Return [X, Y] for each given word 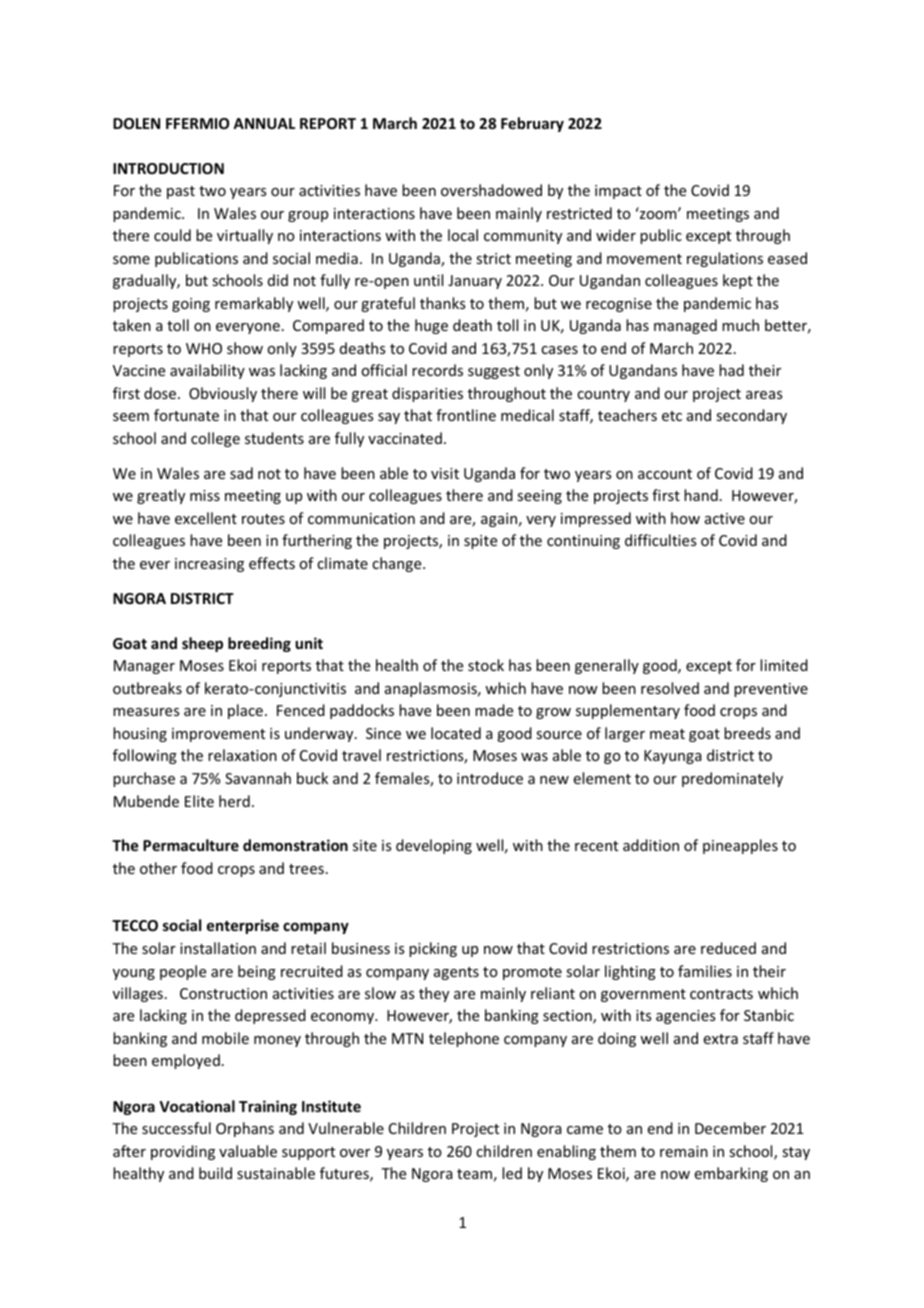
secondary [751, 416]
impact [618, 192]
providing [183, 1152]
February [532, 124]
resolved [670, 688]
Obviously [223, 394]
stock [486, 665]
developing [434, 846]
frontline [466, 415]
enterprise [243, 926]
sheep [202, 644]
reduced [728, 948]
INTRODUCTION [168, 168]
